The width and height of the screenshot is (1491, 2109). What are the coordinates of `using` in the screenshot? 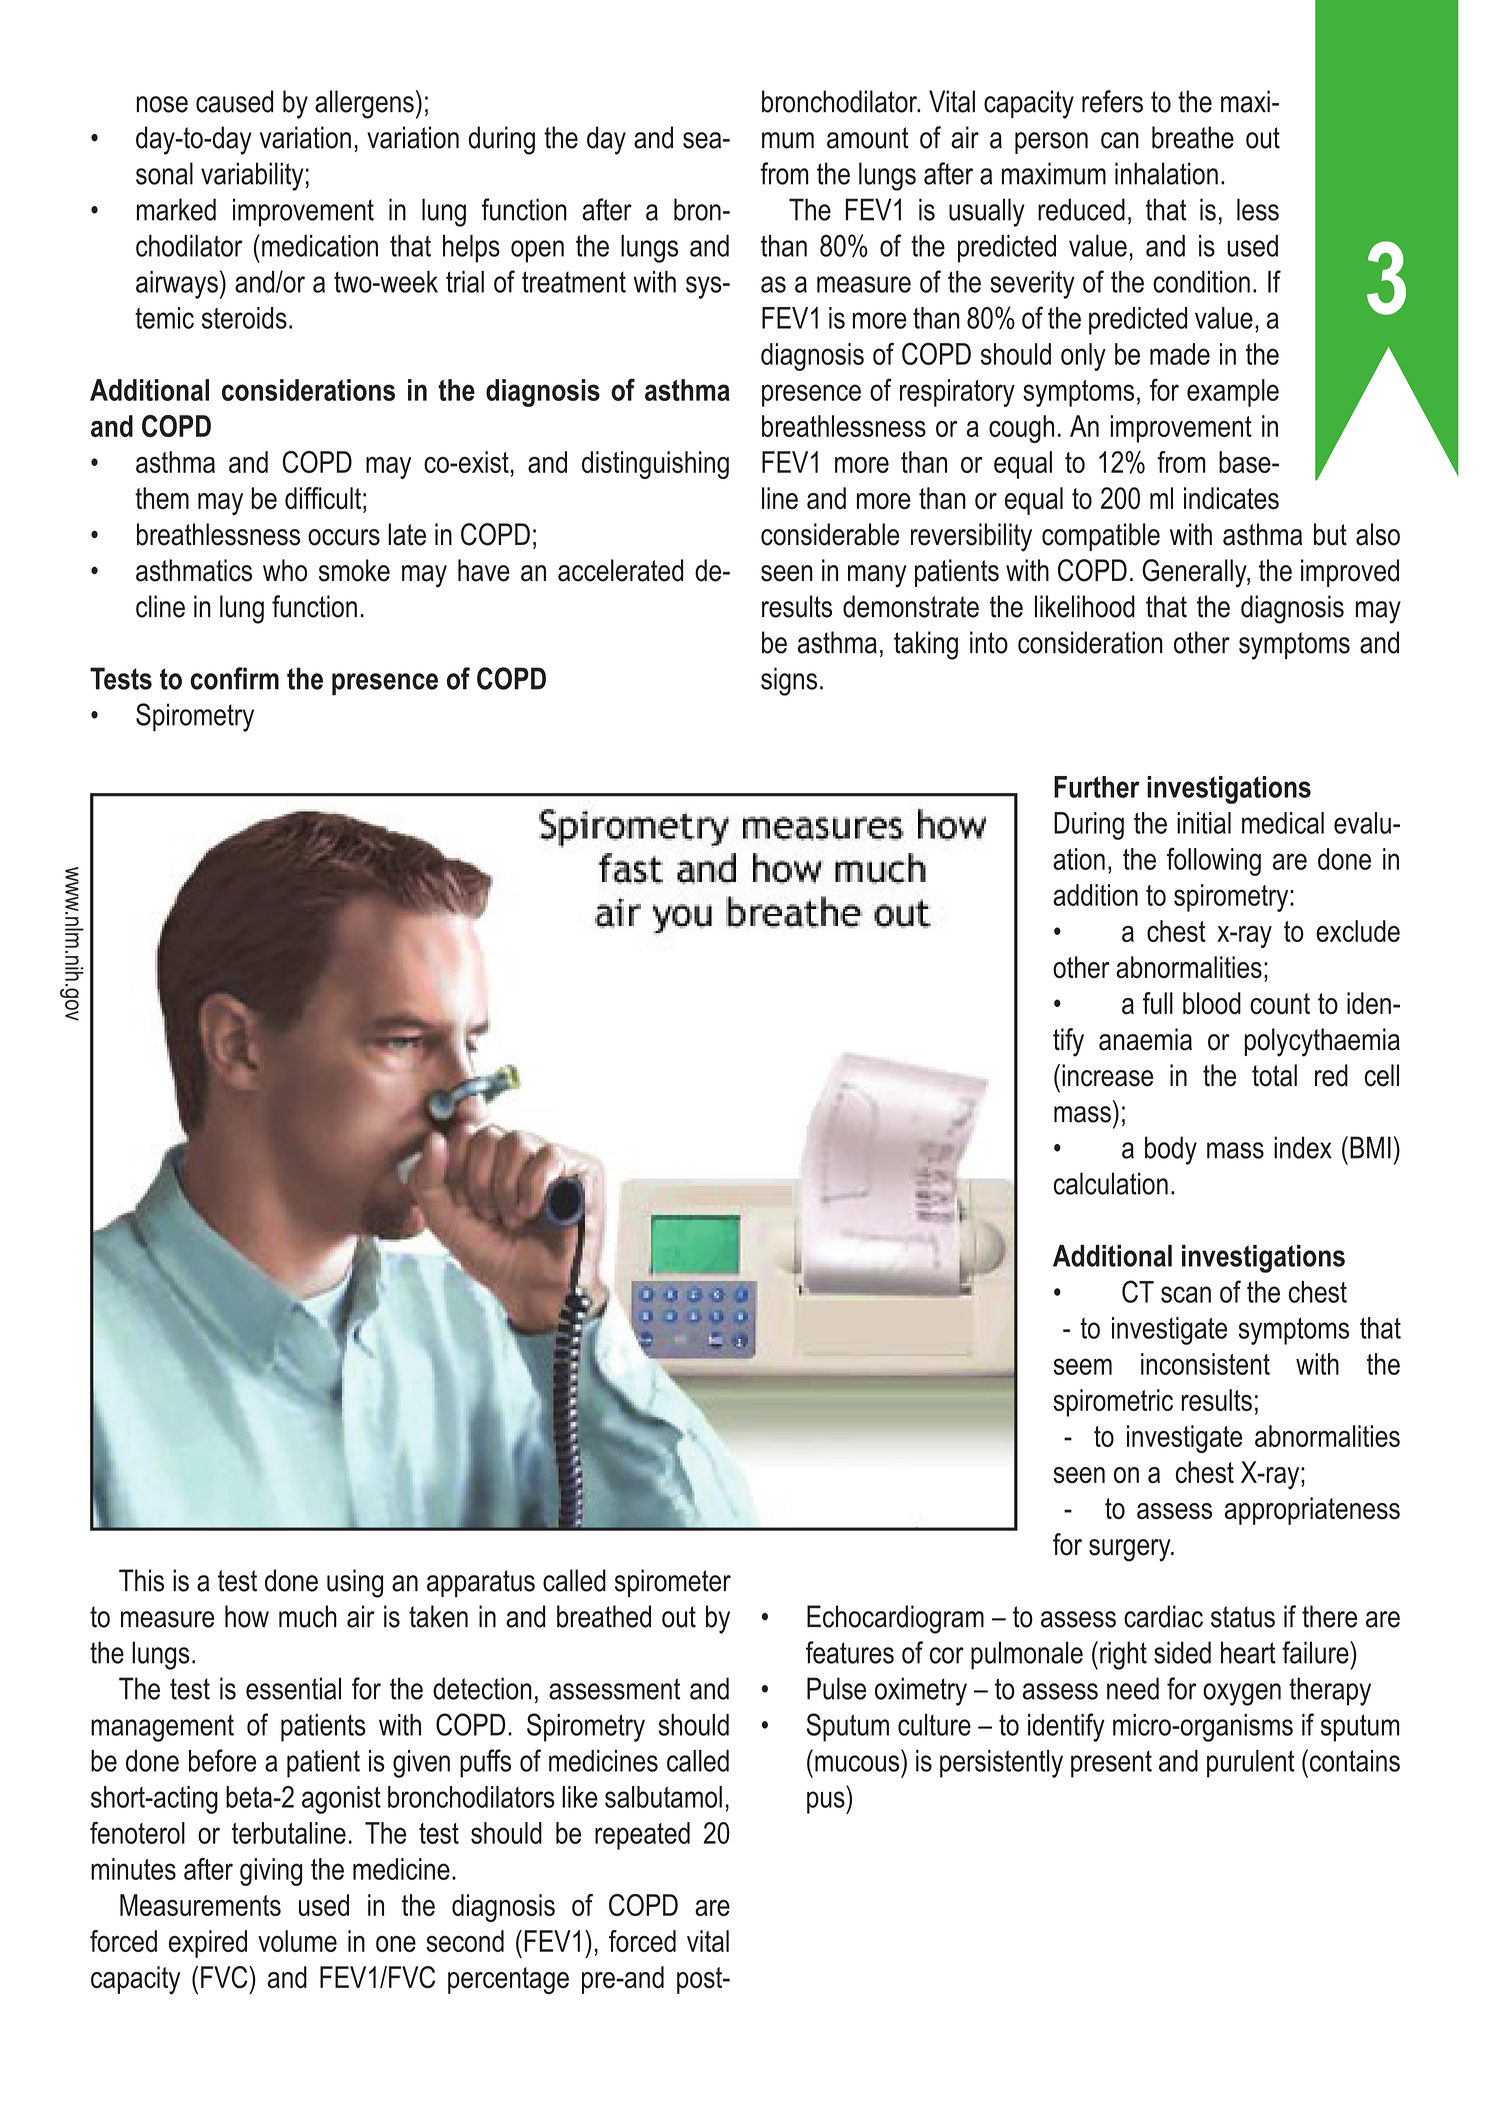 It's located at (355, 1583).
